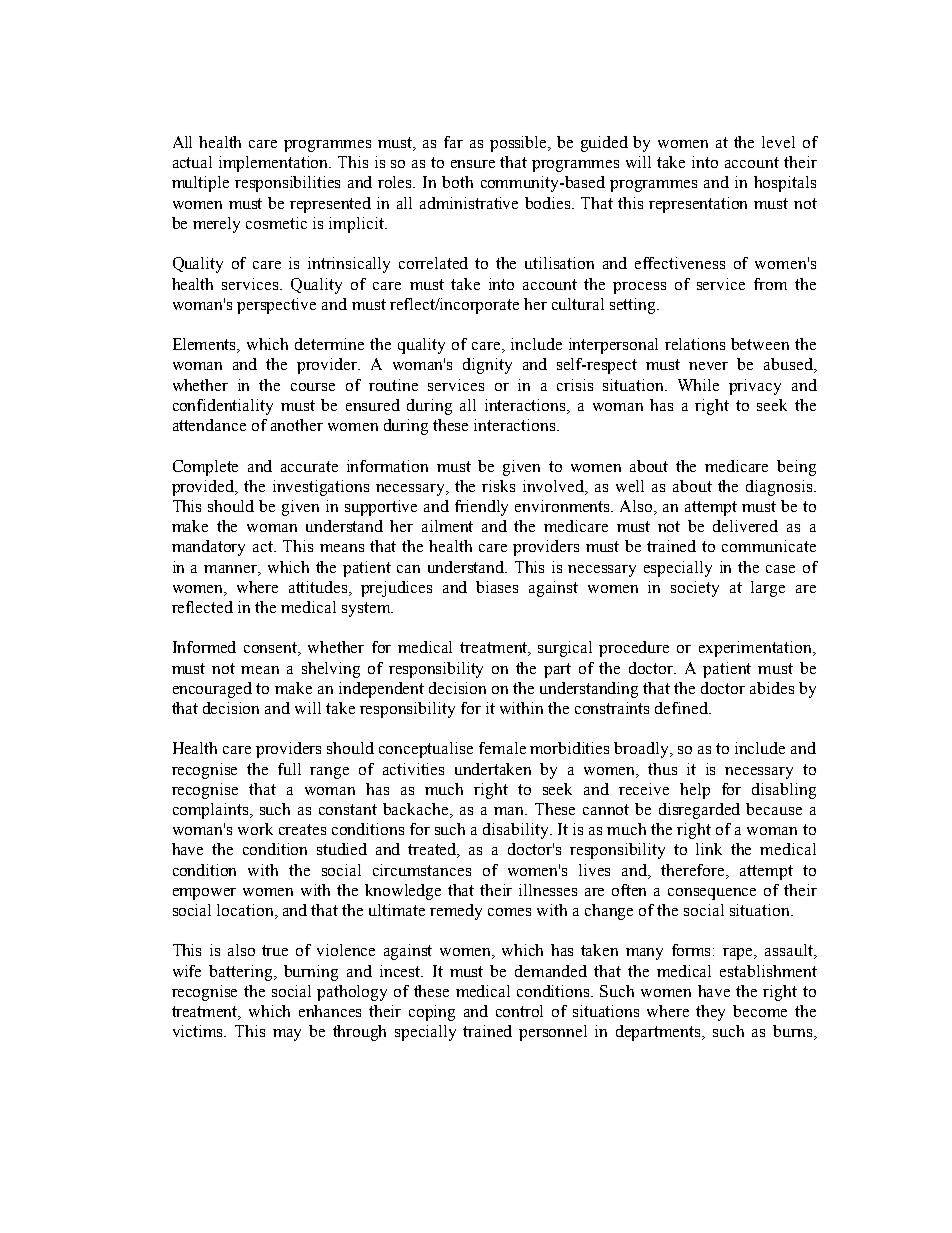 The height and width of the document is (1233, 952). I want to click on both, so click(457, 182).
